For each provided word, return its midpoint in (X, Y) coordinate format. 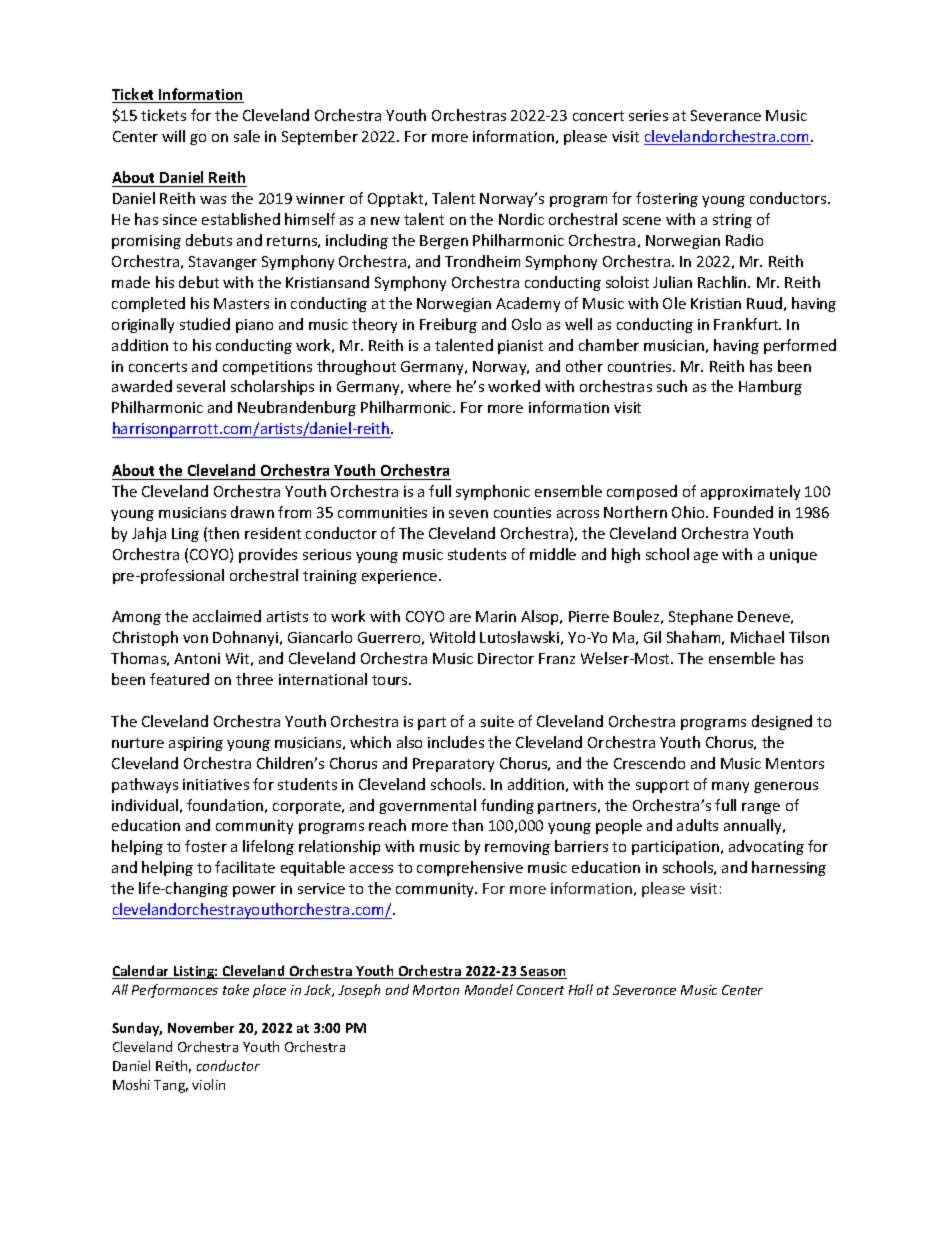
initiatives (216, 784)
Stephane (701, 617)
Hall (581, 989)
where (429, 386)
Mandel (489, 989)
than (467, 825)
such (672, 386)
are (460, 618)
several (201, 386)
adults (697, 825)
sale (247, 136)
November (201, 1027)
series (648, 115)
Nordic (521, 219)
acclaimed (227, 616)
